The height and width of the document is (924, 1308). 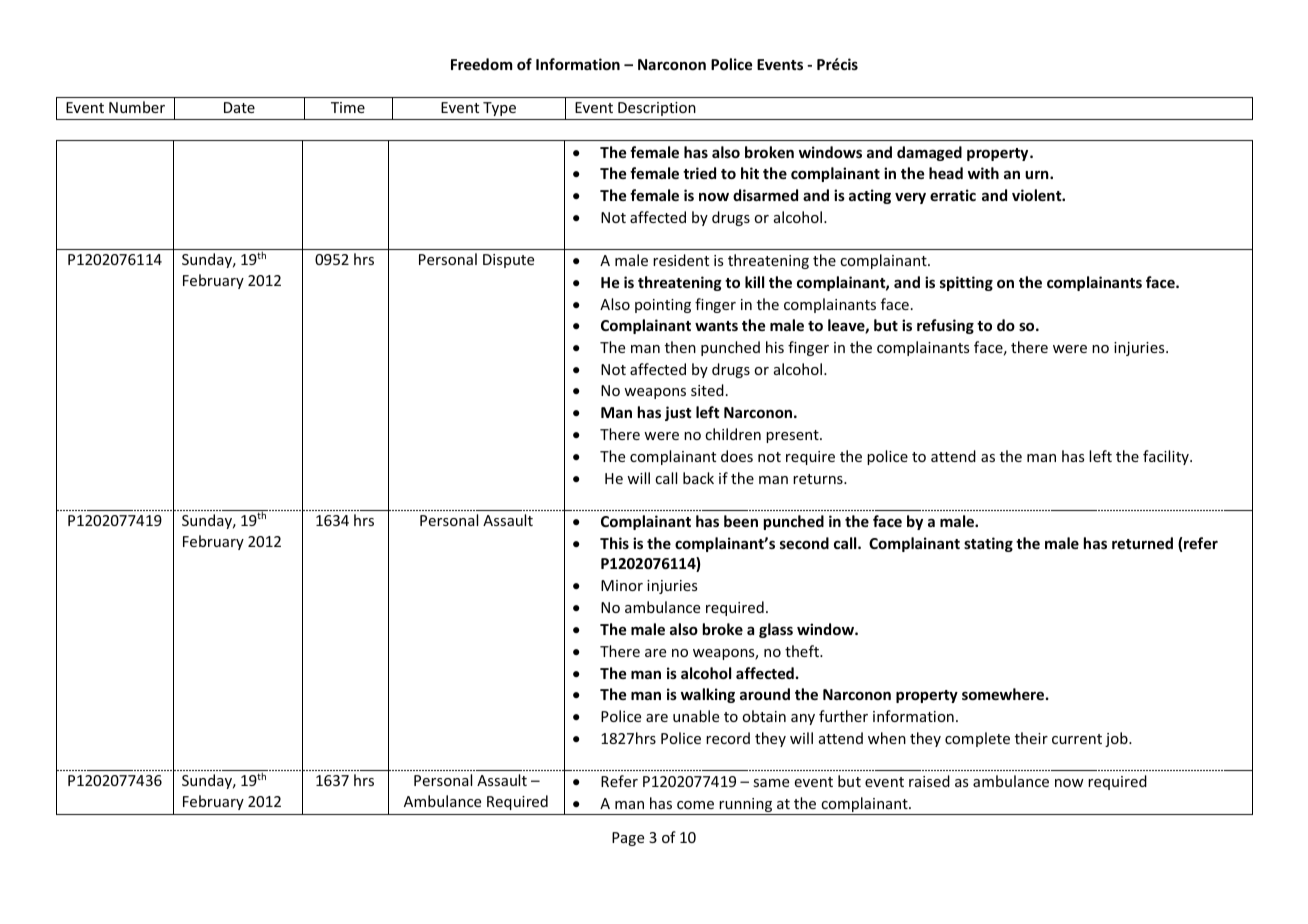 What do you see at coordinates (929, 153) in the document?
I see `damaged` at bounding box center [929, 153].
